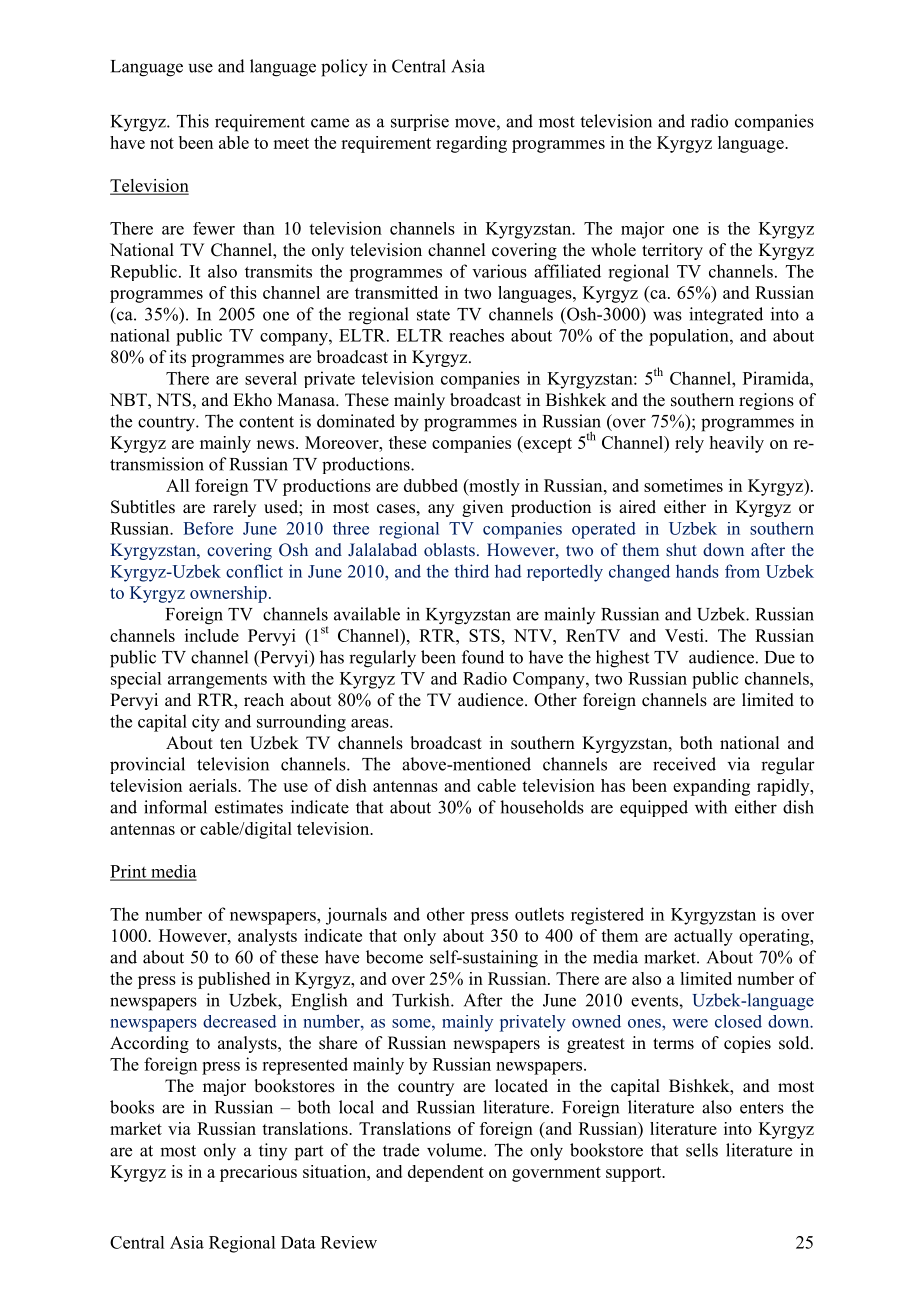 This image has width=924, height=1308. Describe the element at coordinates (780, 657) in the image. I see `Due` at that location.
